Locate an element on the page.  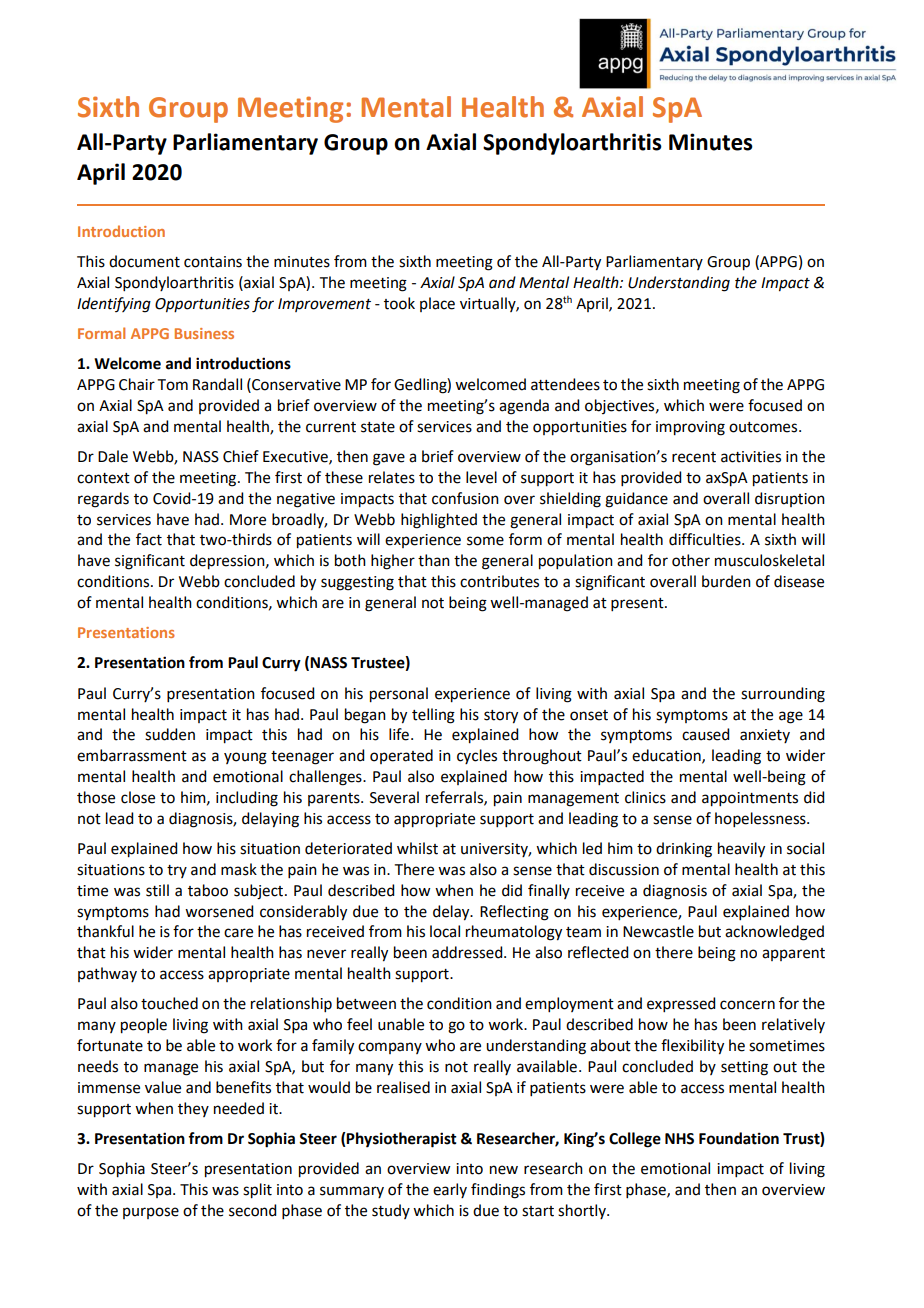
addressed is located at coordinates (468, 952).
